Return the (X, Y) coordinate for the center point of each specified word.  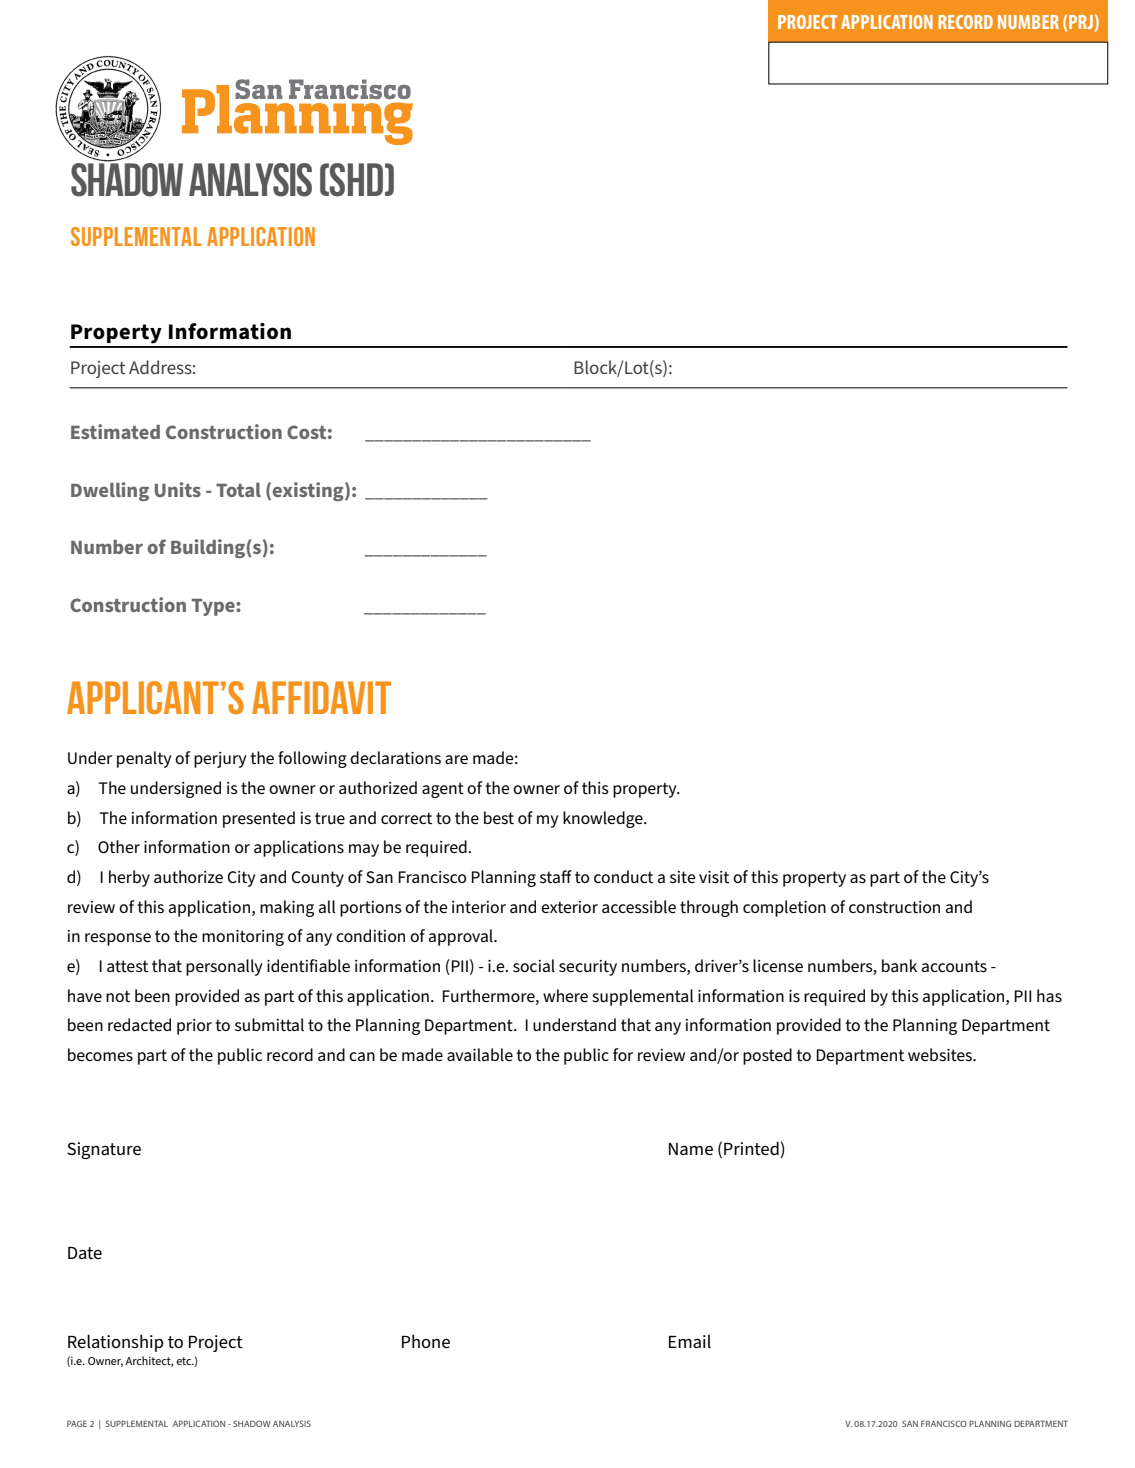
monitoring (243, 938)
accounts (954, 966)
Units (178, 489)
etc (185, 1361)
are (456, 759)
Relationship (116, 1343)
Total (238, 490)
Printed (752, 1149)
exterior (569, 907)
